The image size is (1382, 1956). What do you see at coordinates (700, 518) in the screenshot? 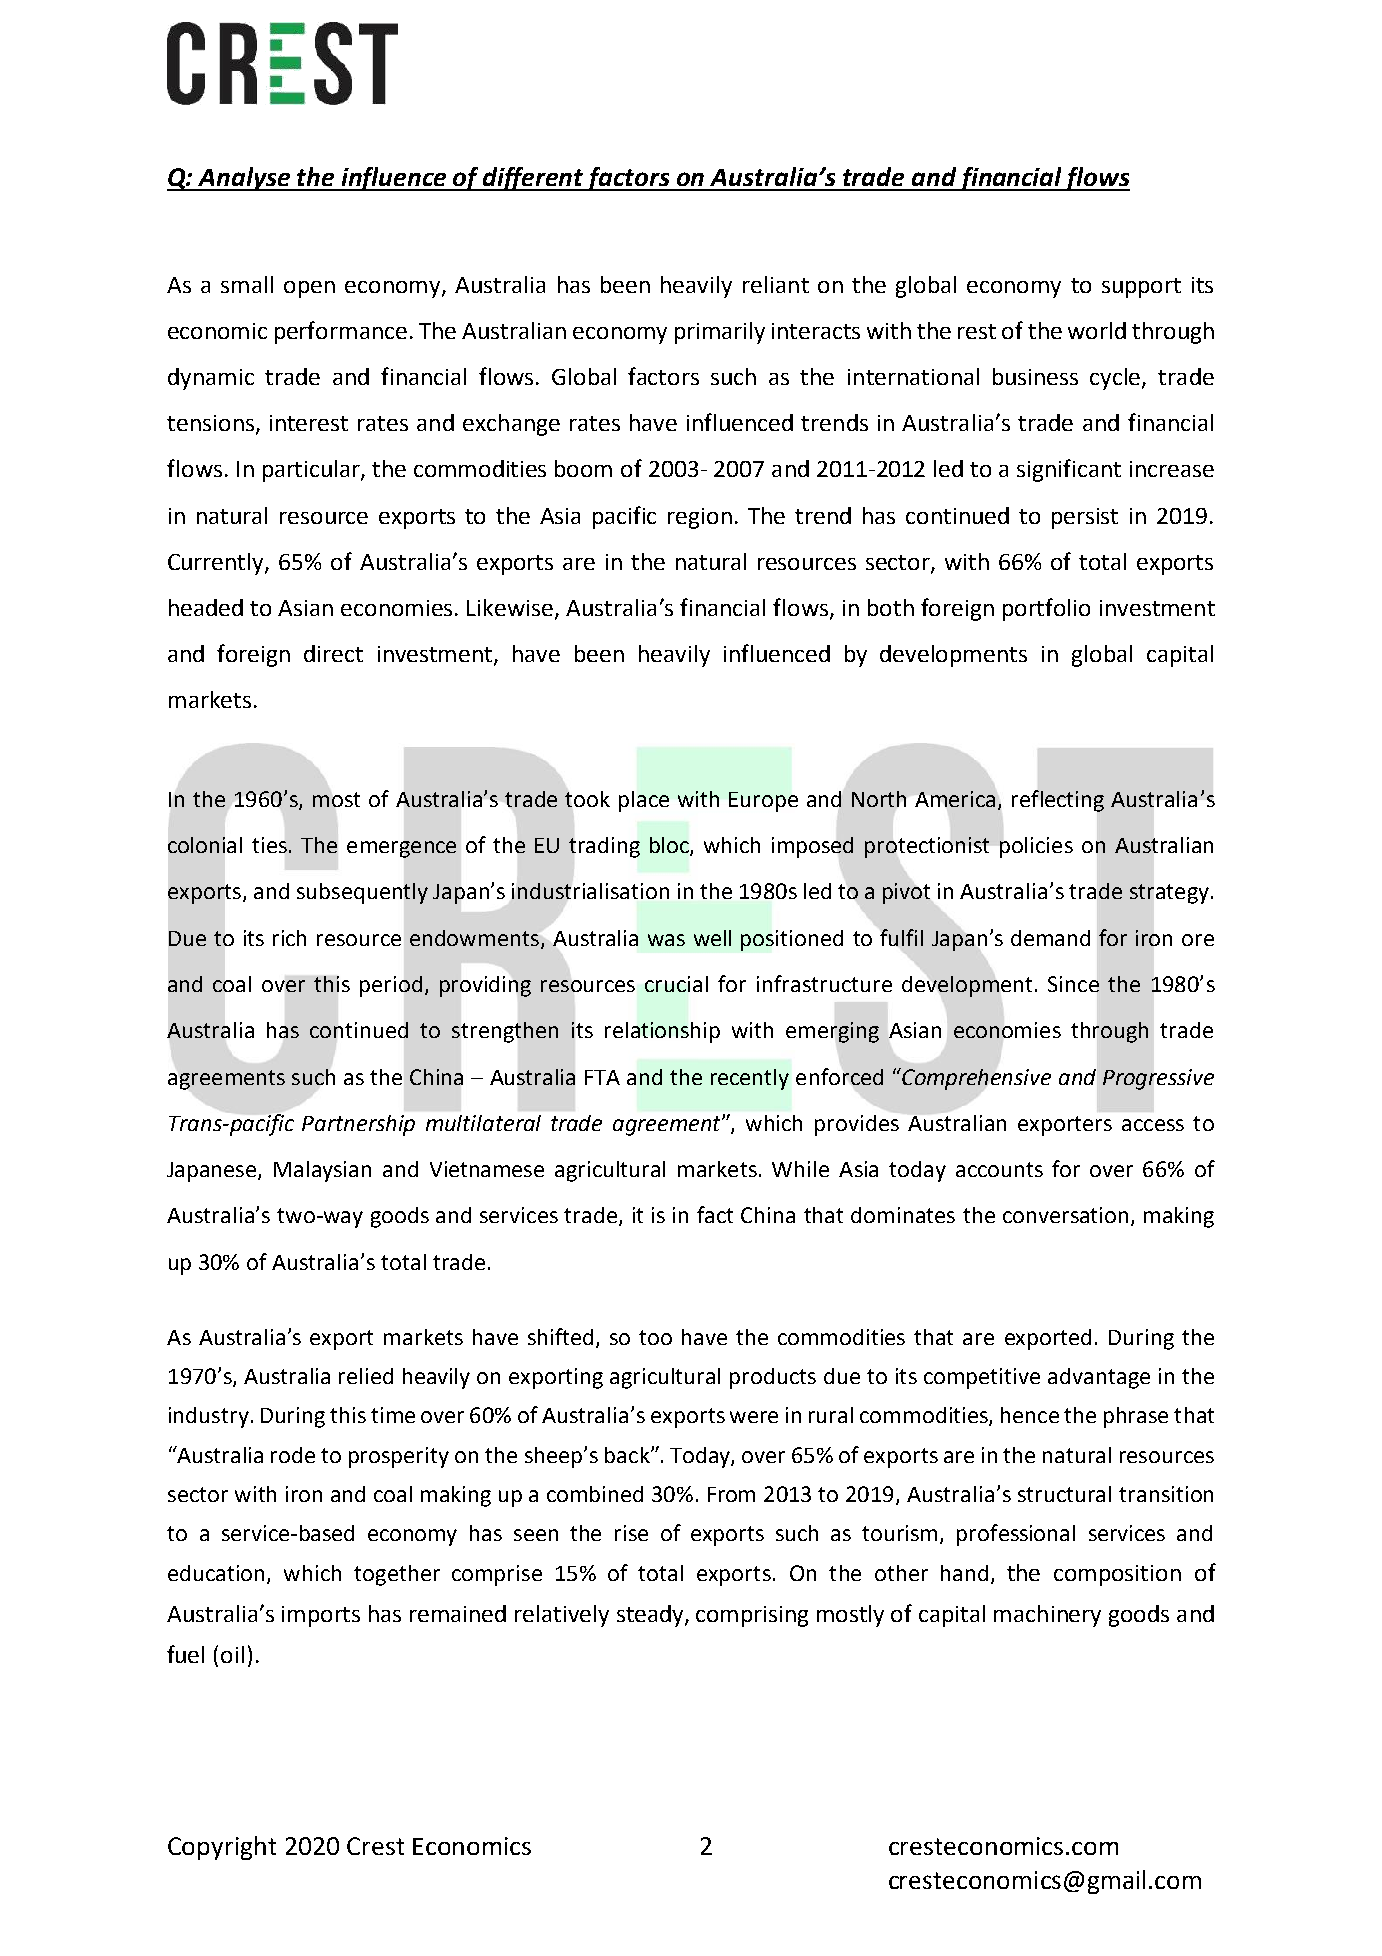
I see `region` at bounding box center [700, 518].
